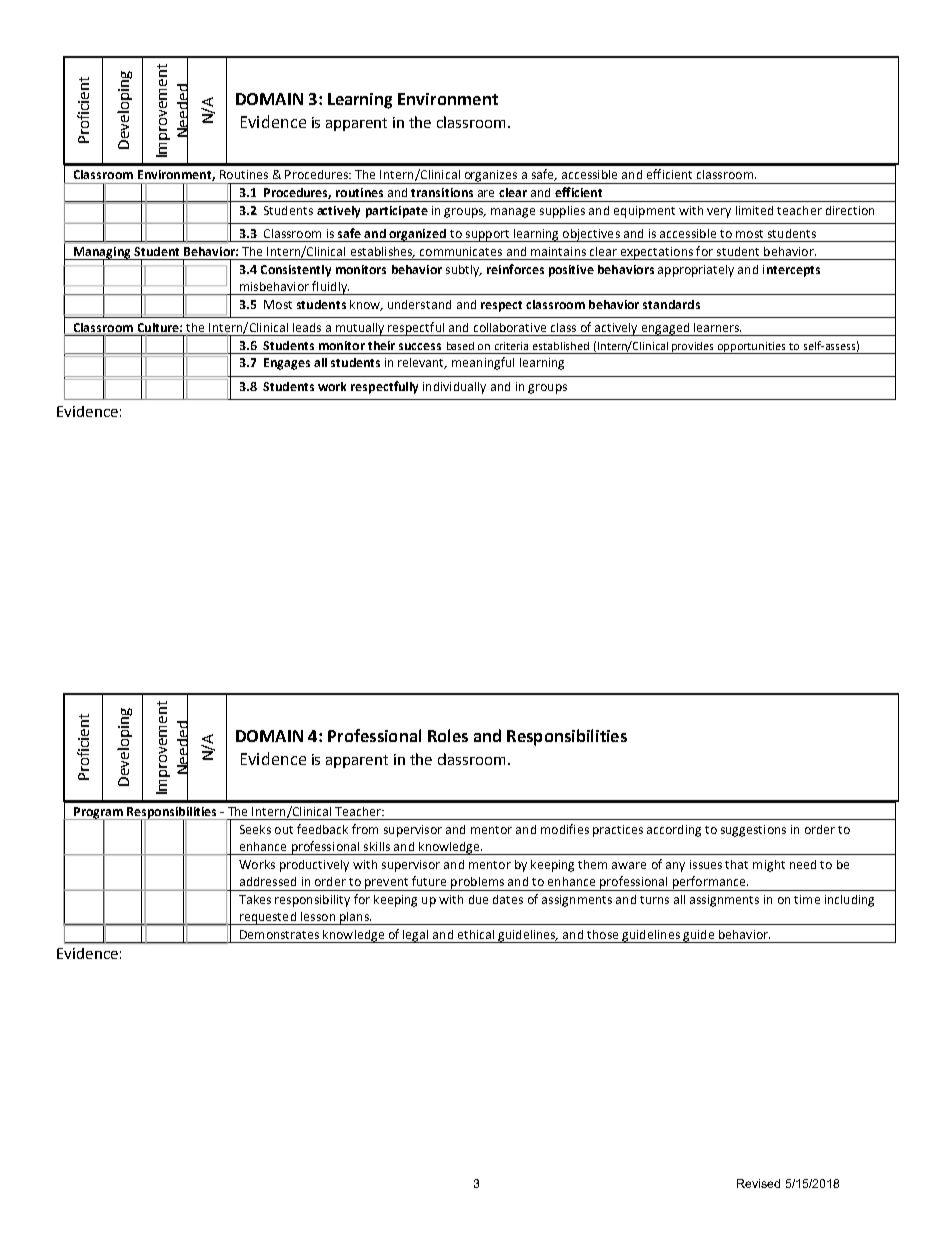 This screenshot has height=1233, width=952. I want to click on suggestions, so click(753, 831).
